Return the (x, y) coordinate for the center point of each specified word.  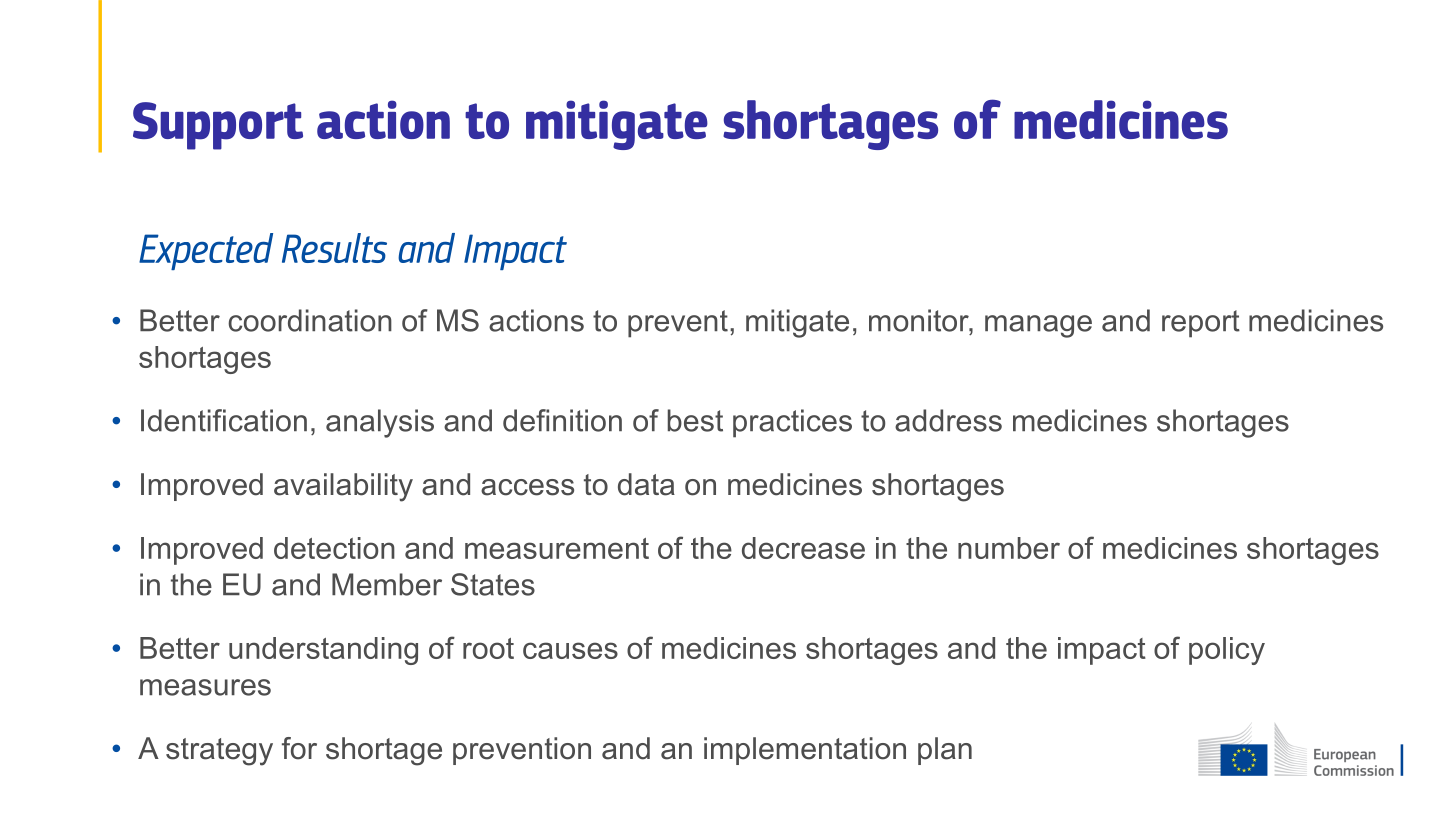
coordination (310, 320)
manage (1038, 326)
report (1201, 324)
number (1009, 548)
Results (334, 248)
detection (334, 548)
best (695, 420)
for (299, 748)
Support (218, 126)
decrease (803, 548)
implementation (805, 751)
